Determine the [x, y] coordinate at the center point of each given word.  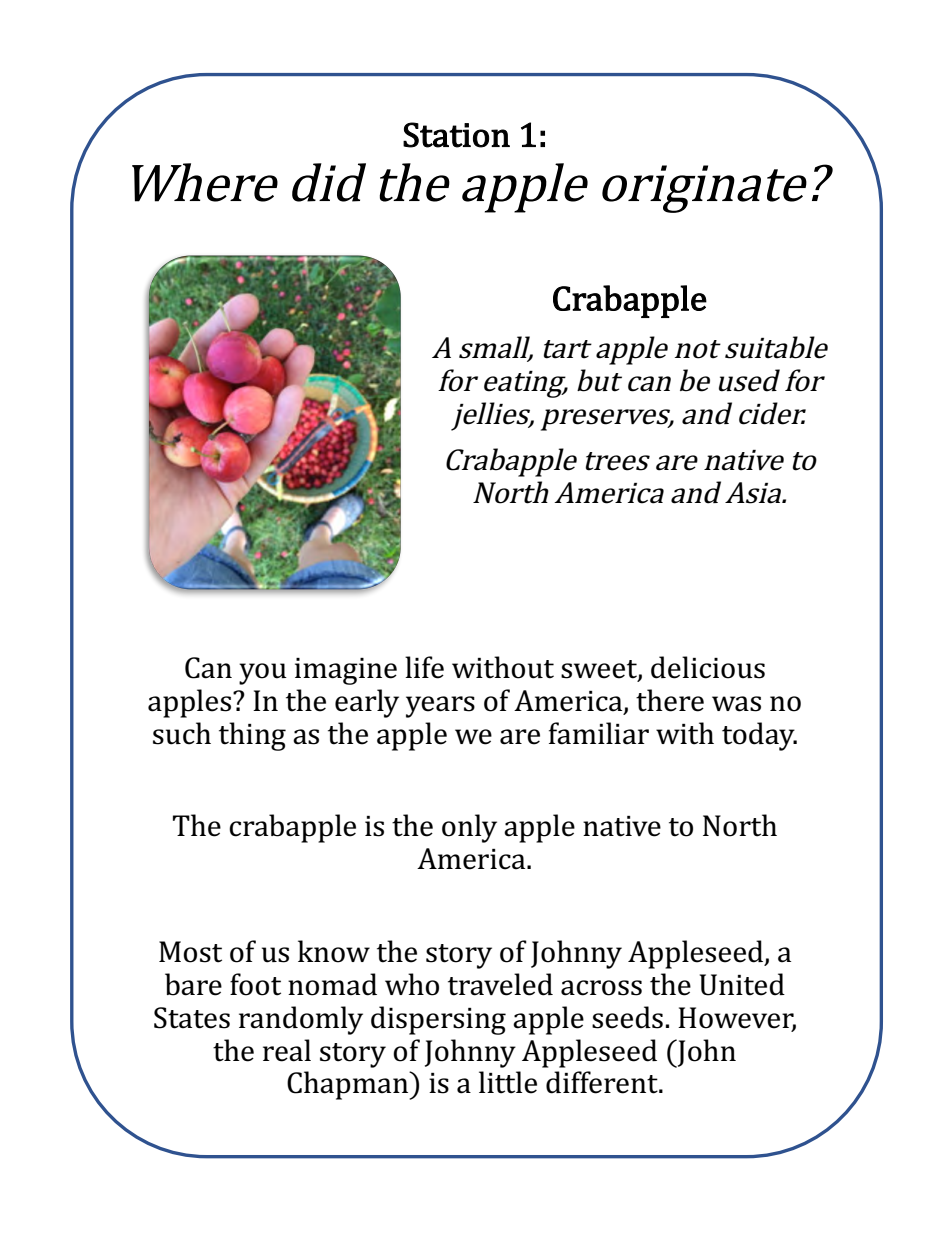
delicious [708, 667]
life [424, 667]
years [440, 707]
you [263, 674]
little [508, 1082]
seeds [627, 1017]
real [287, 1050]
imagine [346, 671]
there [670, 700]
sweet [600, 670]
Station [456, 135]
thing [252, 736]
